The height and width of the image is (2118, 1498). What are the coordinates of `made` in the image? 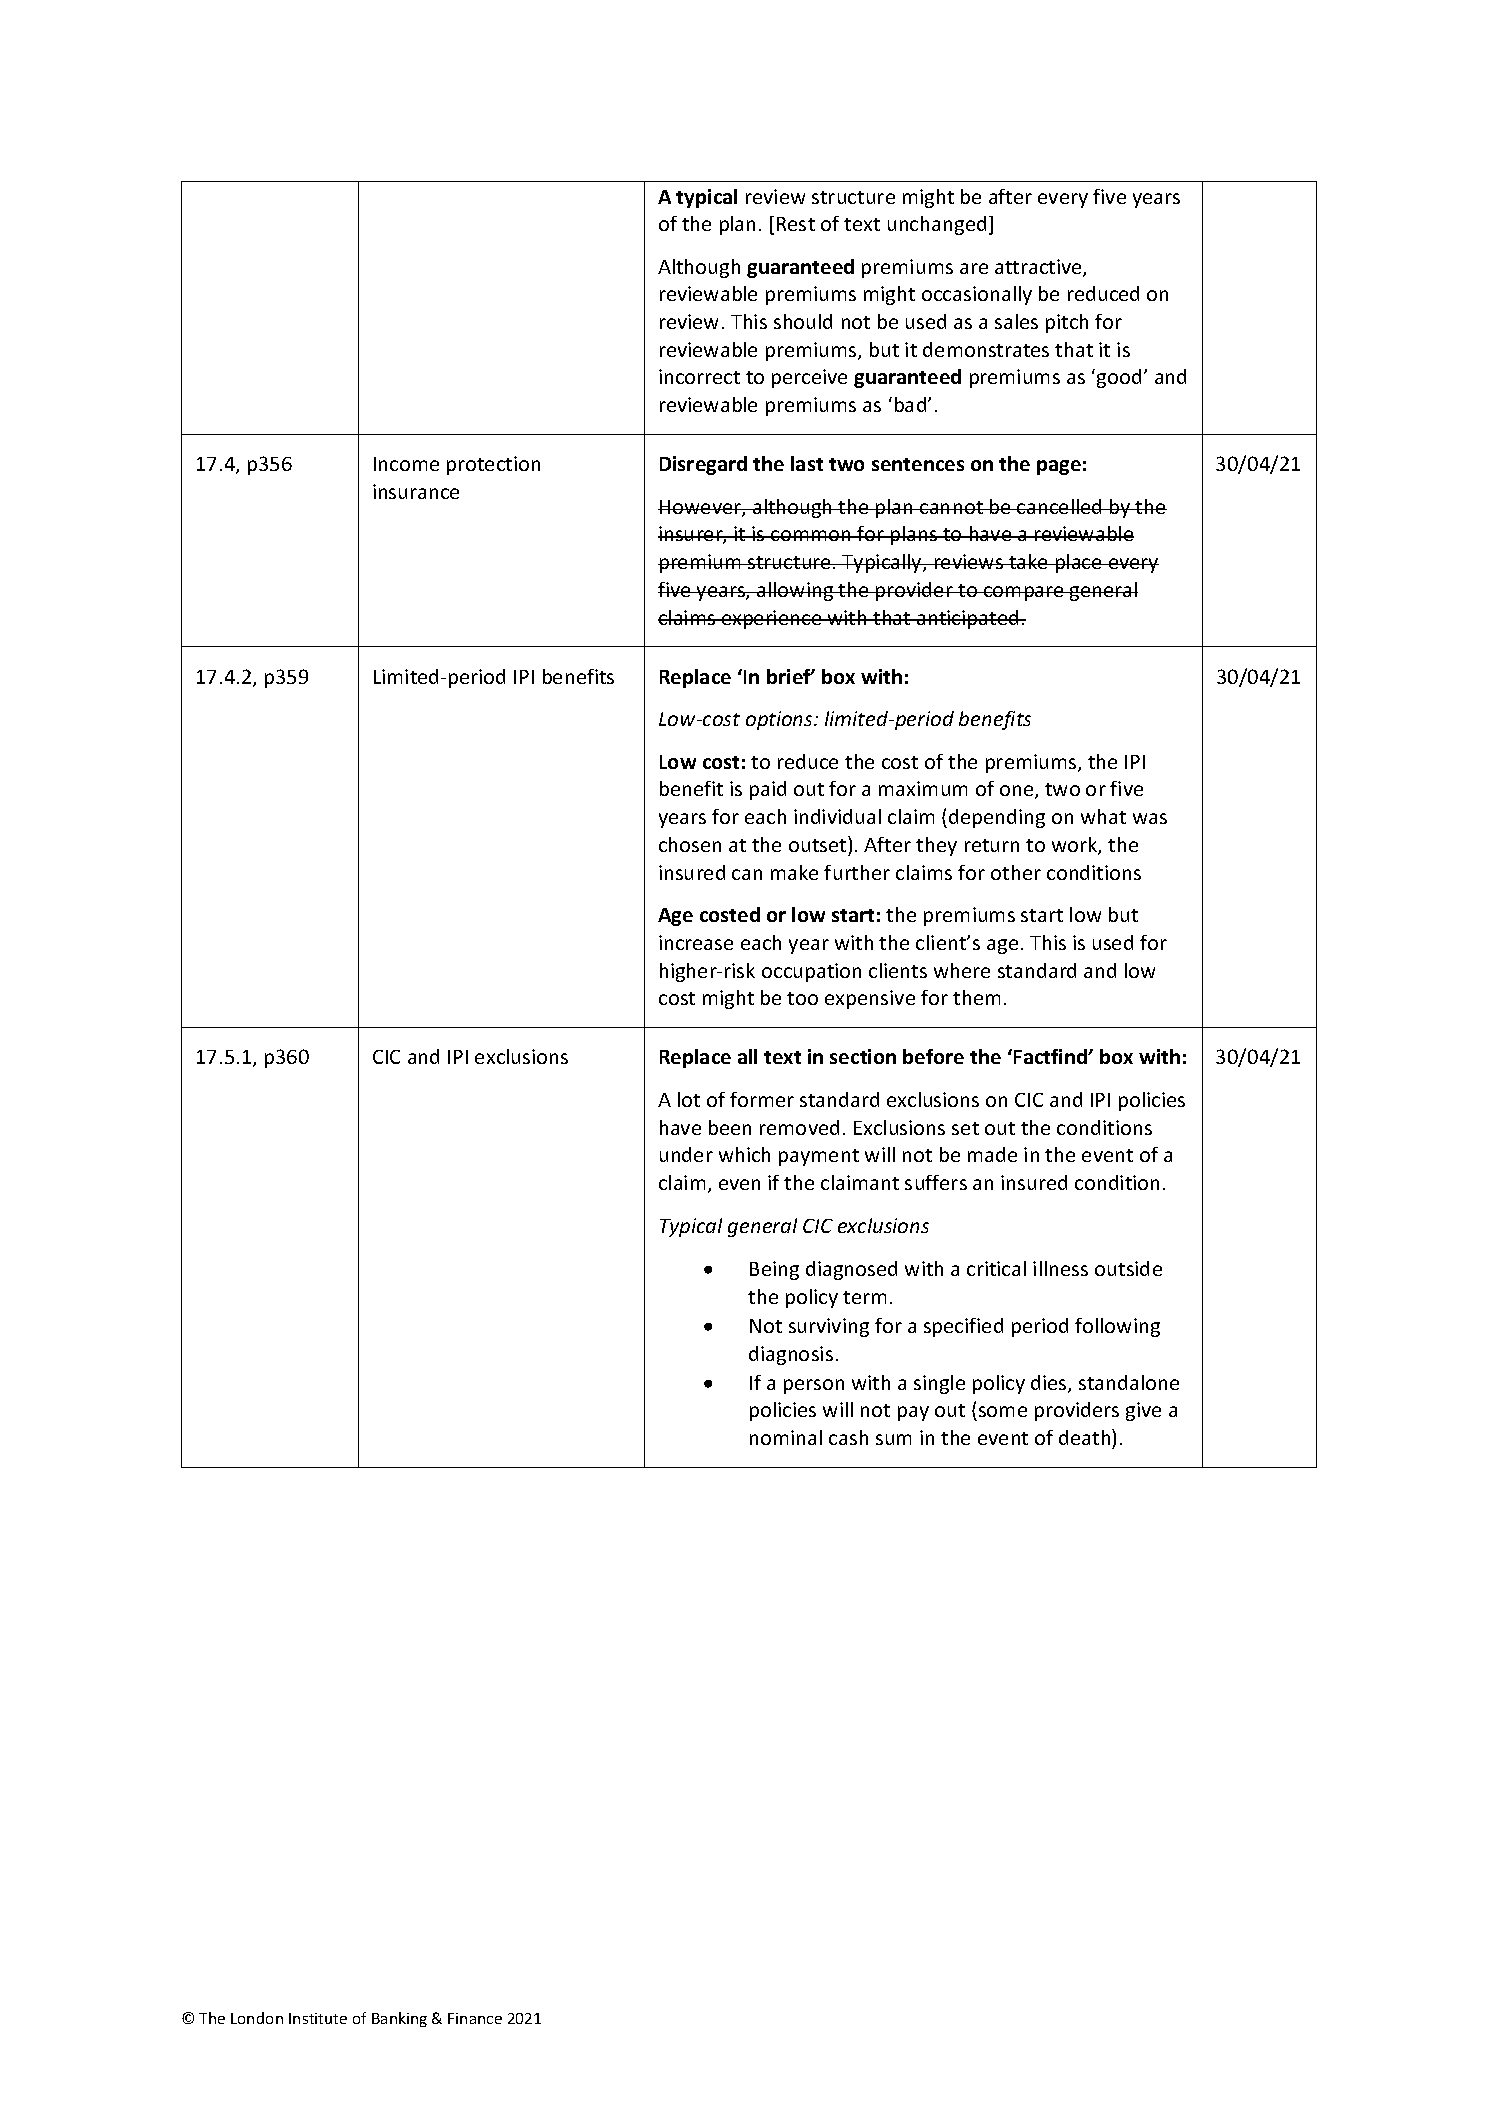 It's located at (992, 1154).
